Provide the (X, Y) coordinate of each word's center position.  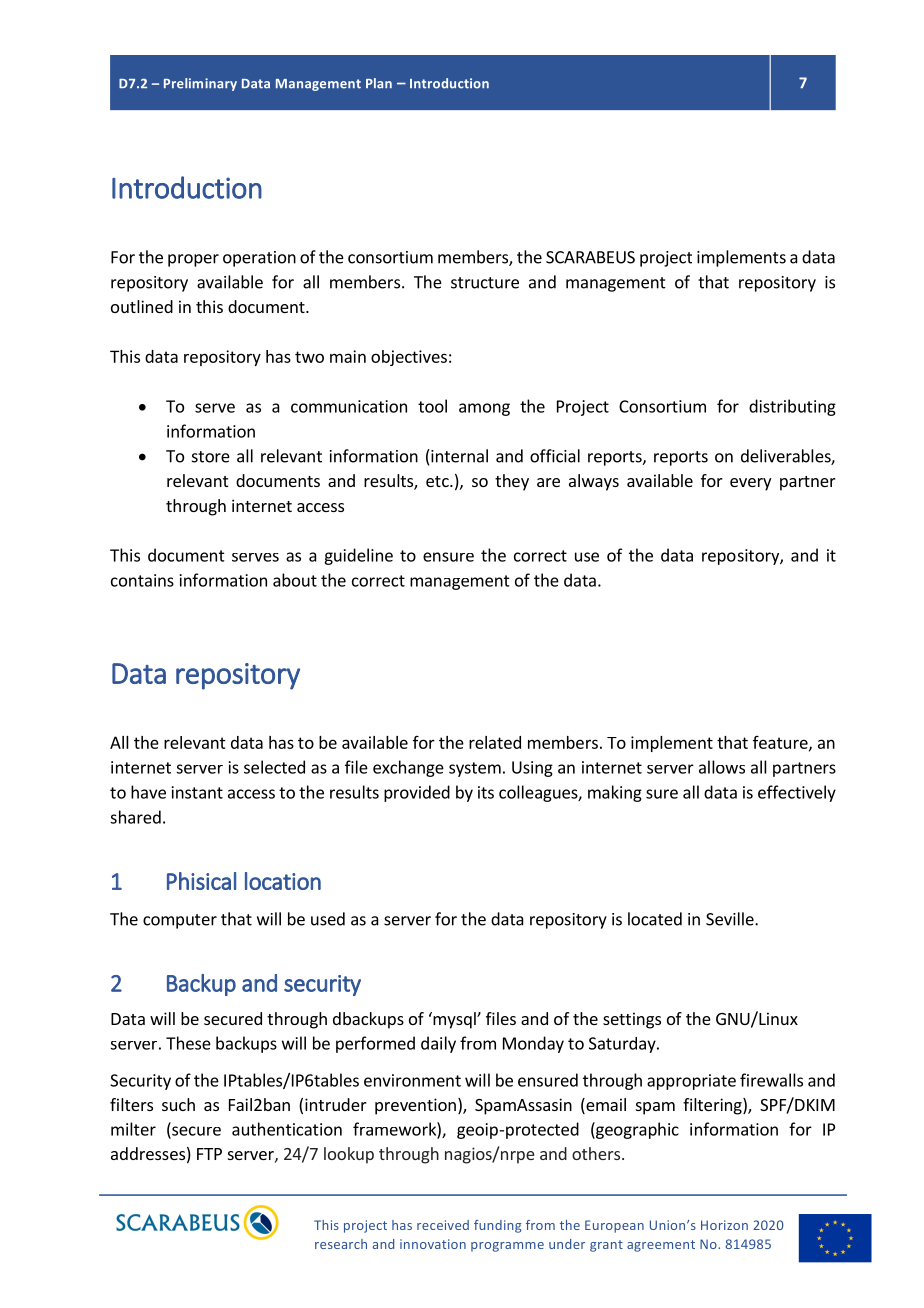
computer (180, 921)
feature (781, 743)
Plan (379, 83)
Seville (731, 919)
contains (142, 580)
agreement (661, 1246)
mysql (454, 1020)
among (484, 409)
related (495, 742)
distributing (792, 407)
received (443, 1225)
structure (485, 283)
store (211, 457)
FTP (209, 1154)
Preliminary (200, 84)
